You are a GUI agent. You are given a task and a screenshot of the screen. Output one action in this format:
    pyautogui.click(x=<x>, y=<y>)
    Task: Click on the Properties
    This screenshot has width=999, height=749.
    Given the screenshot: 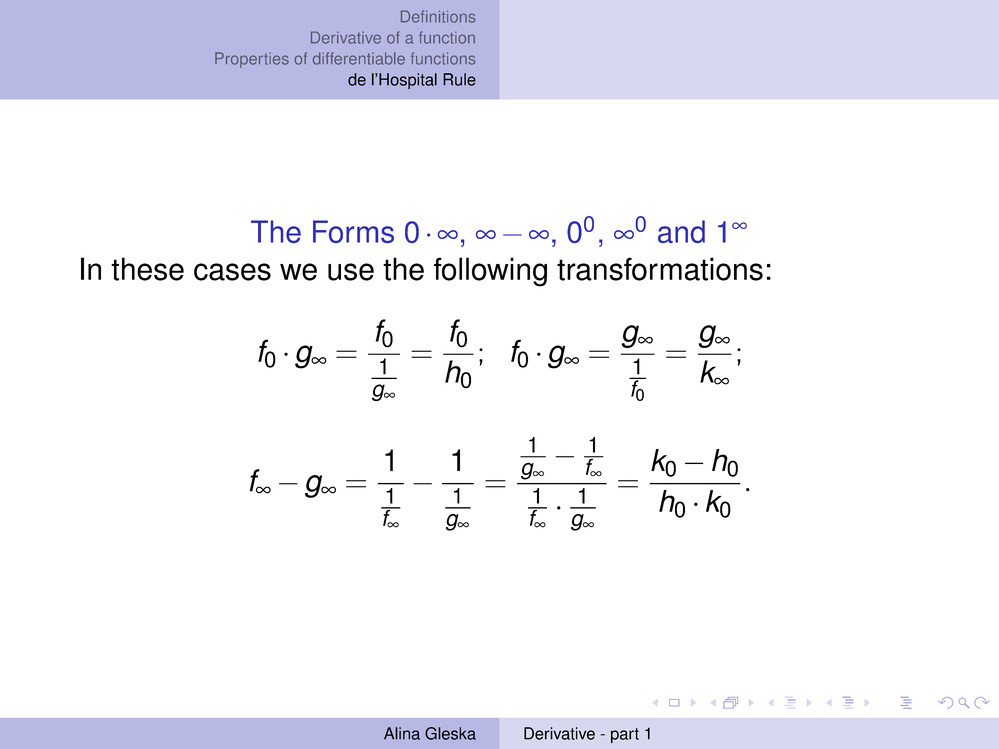 What is the action you would take?
    pyautogui.click(x=252, y=60)
